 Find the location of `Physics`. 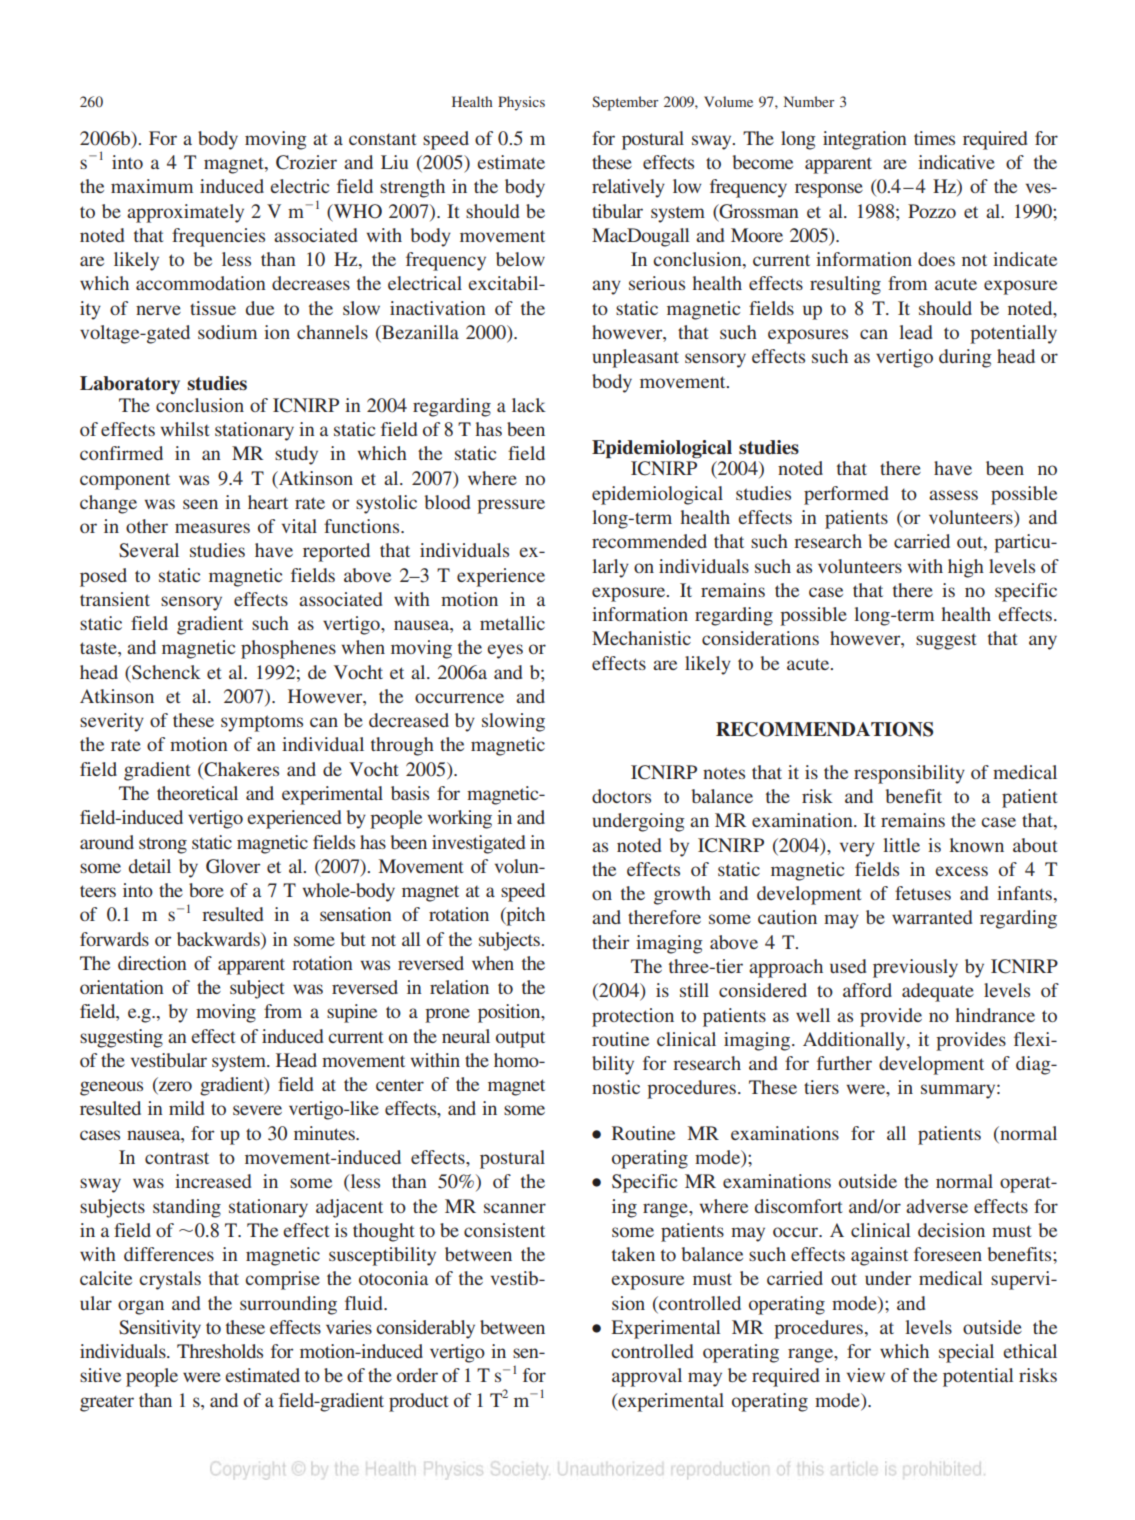

Physics is located at coordinates (521, 103).
